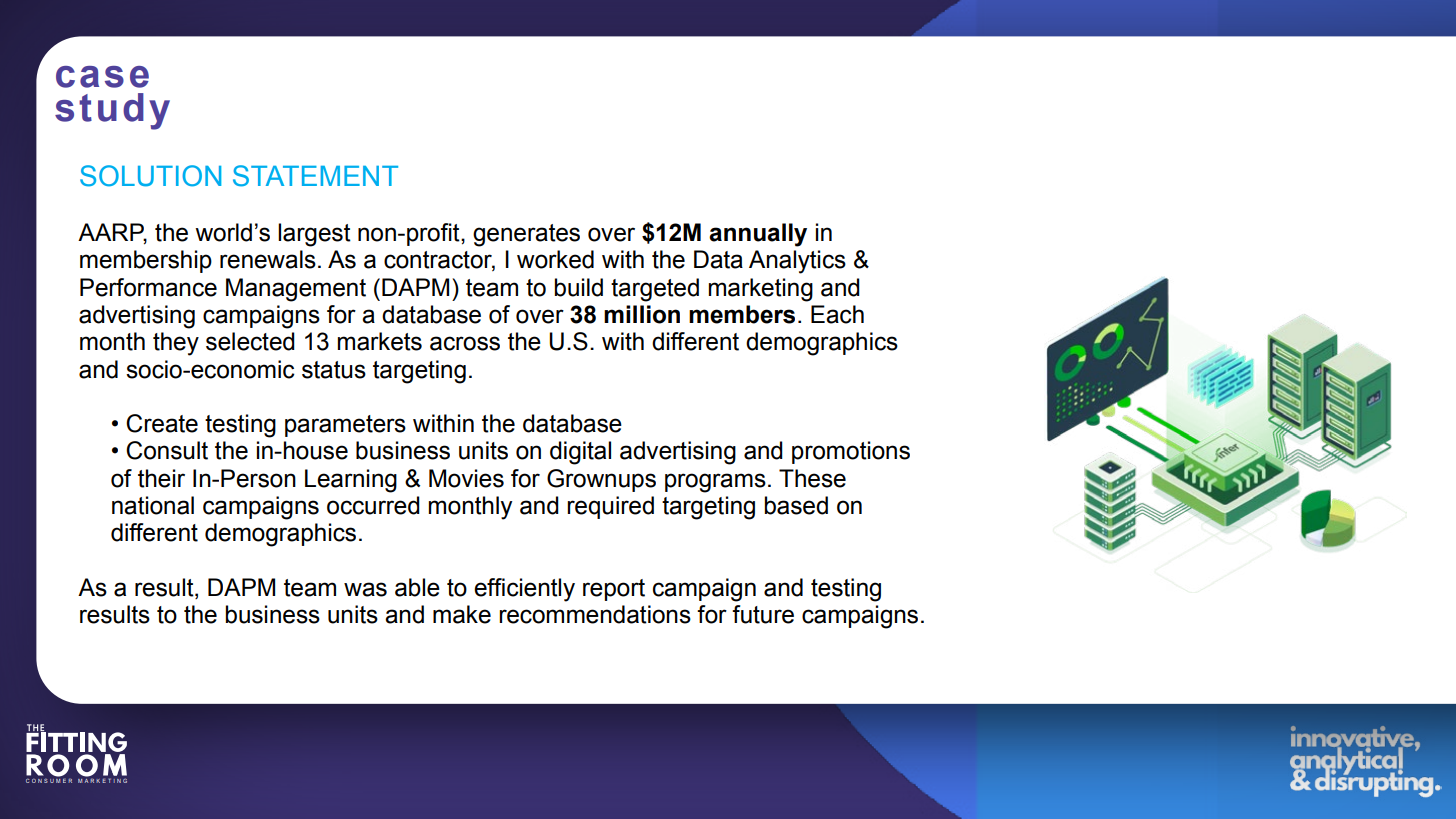 This screenshot has width=1456, height=819. What do you see at coordinates (153, 505) in the screenshot?
I see `national` at bounding box center [153, 505].
